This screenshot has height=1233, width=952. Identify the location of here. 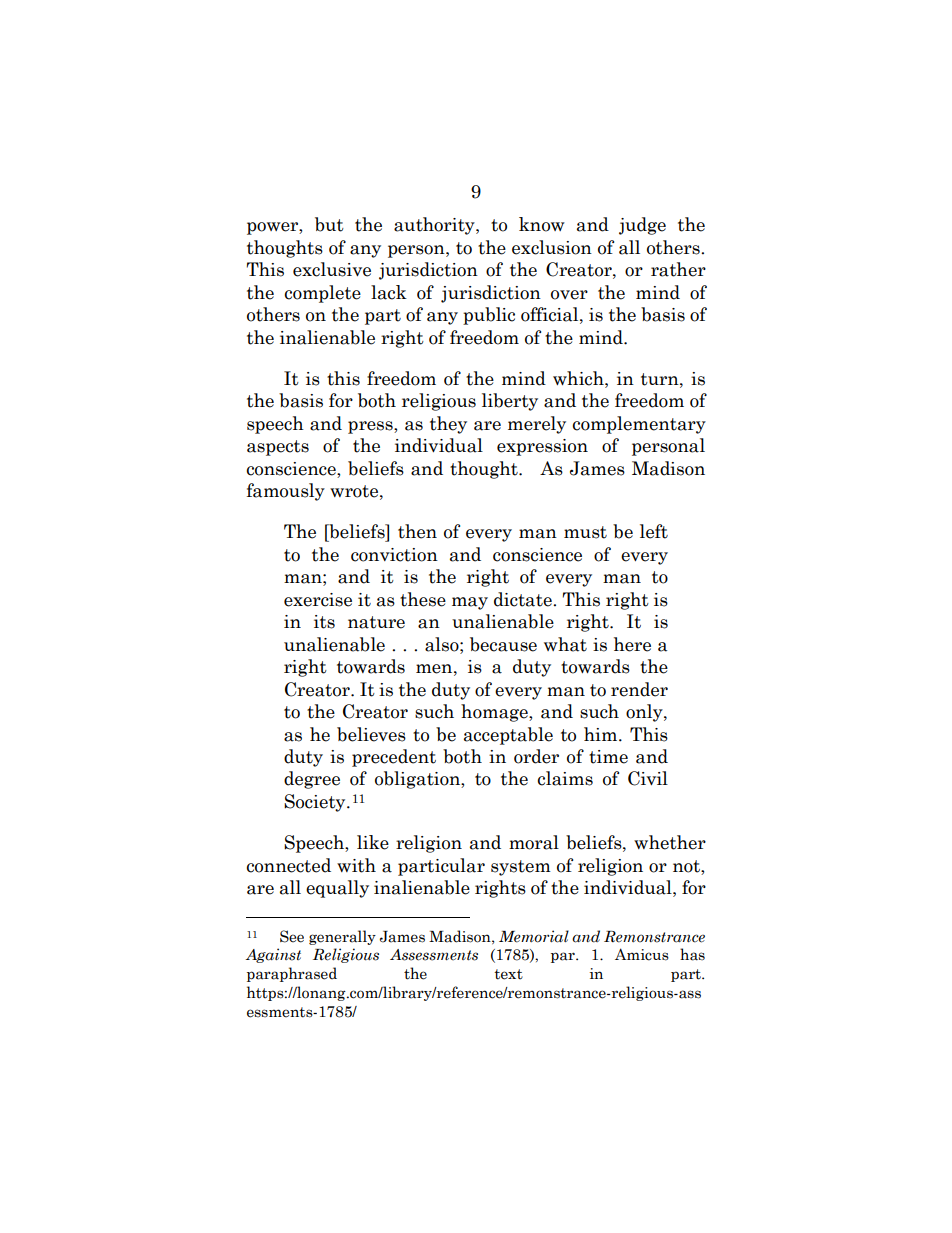
(632, 644).
